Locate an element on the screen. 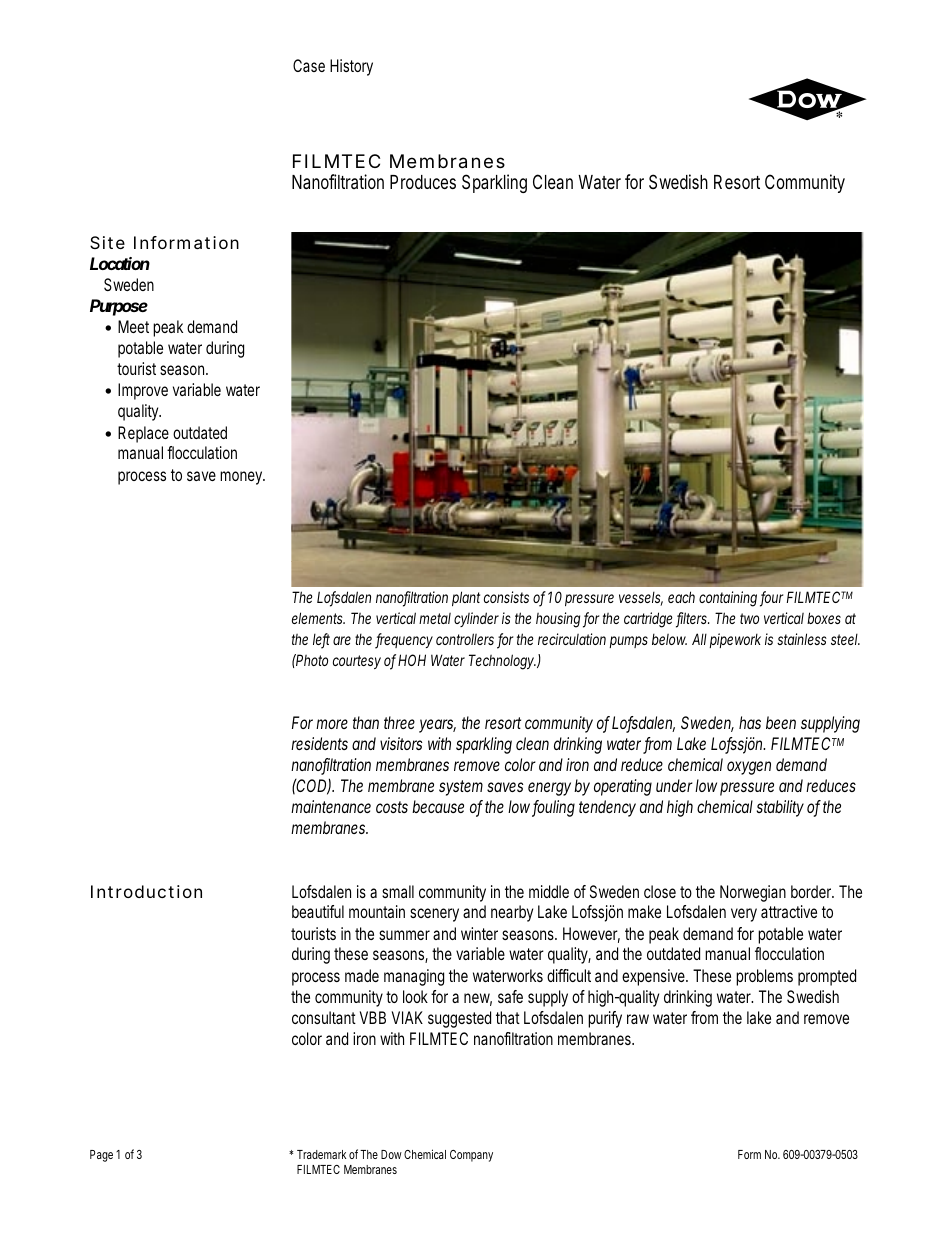  containing is located at coordinates (728, 599).
